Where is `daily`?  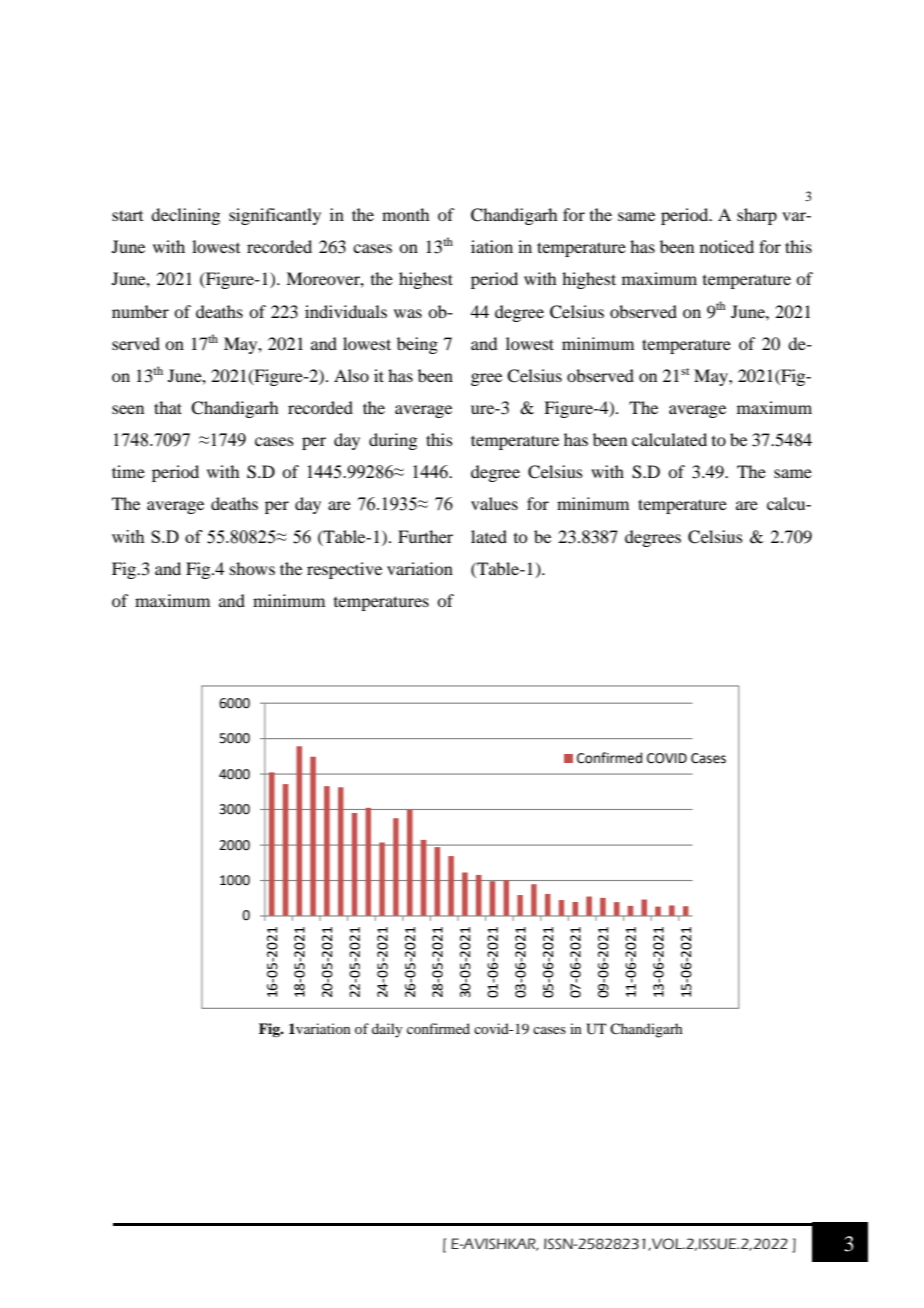
daily is located at coordinates (387, 1030).
